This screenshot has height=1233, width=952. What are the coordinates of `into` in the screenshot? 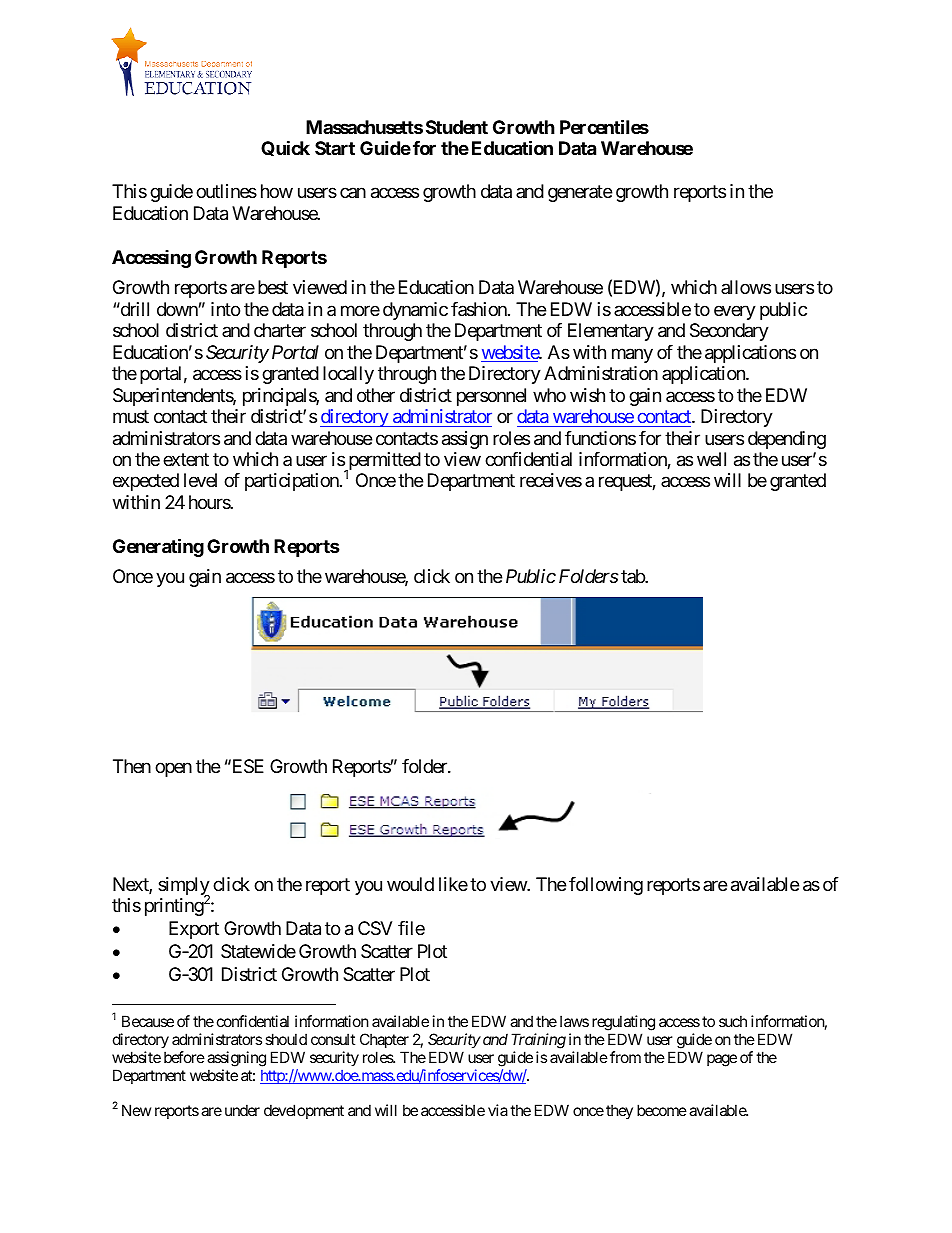 It's located at (225, 309).
